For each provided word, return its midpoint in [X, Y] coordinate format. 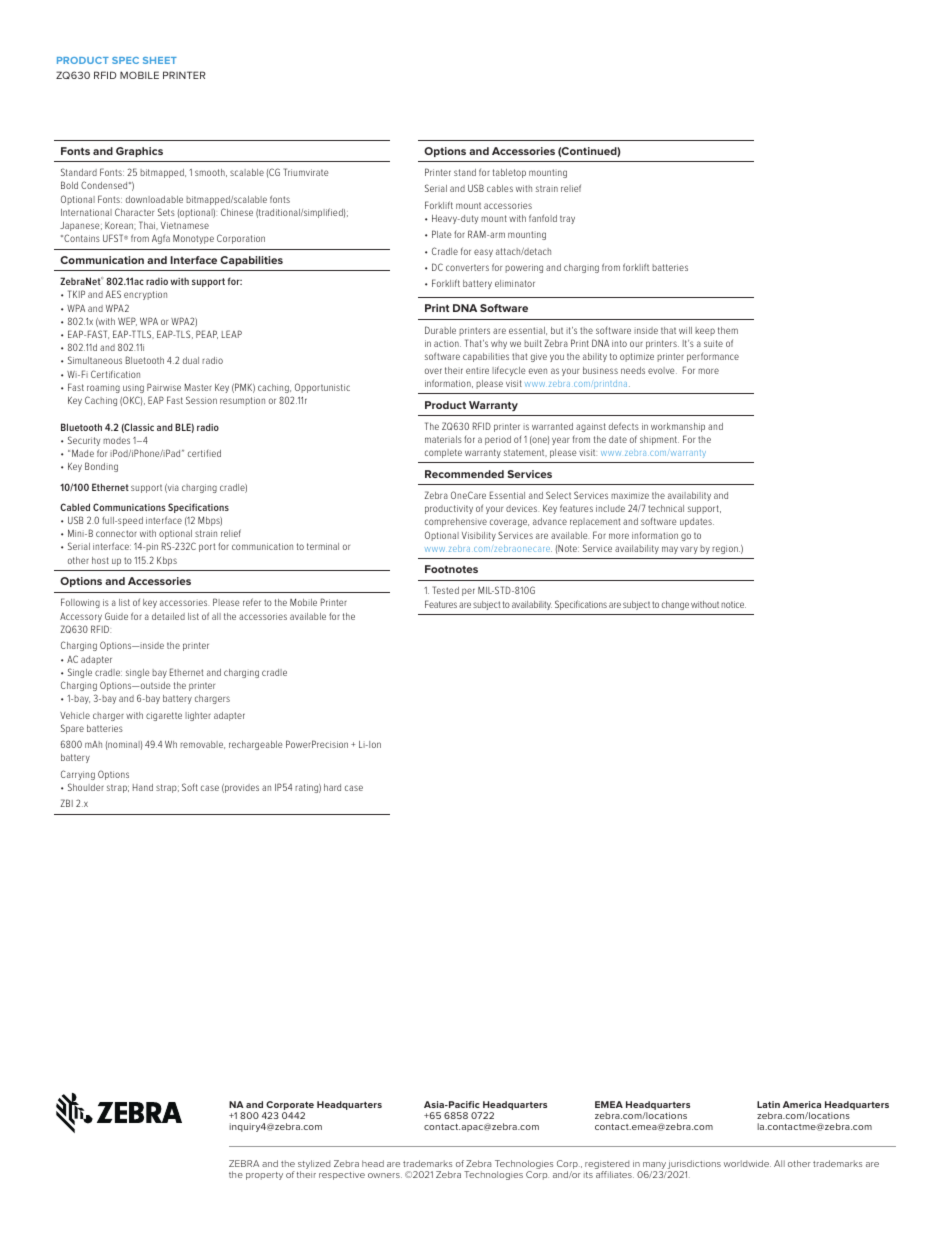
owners [385, 1175]
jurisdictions [693, 1166]
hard [332, 787]
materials [443, 439]
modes [116, 440]
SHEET [160, 60]
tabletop [509, 173]
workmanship [678, 427]
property [264, 1176]
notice [733, 604]
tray [567, 219]
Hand [143, 787]
